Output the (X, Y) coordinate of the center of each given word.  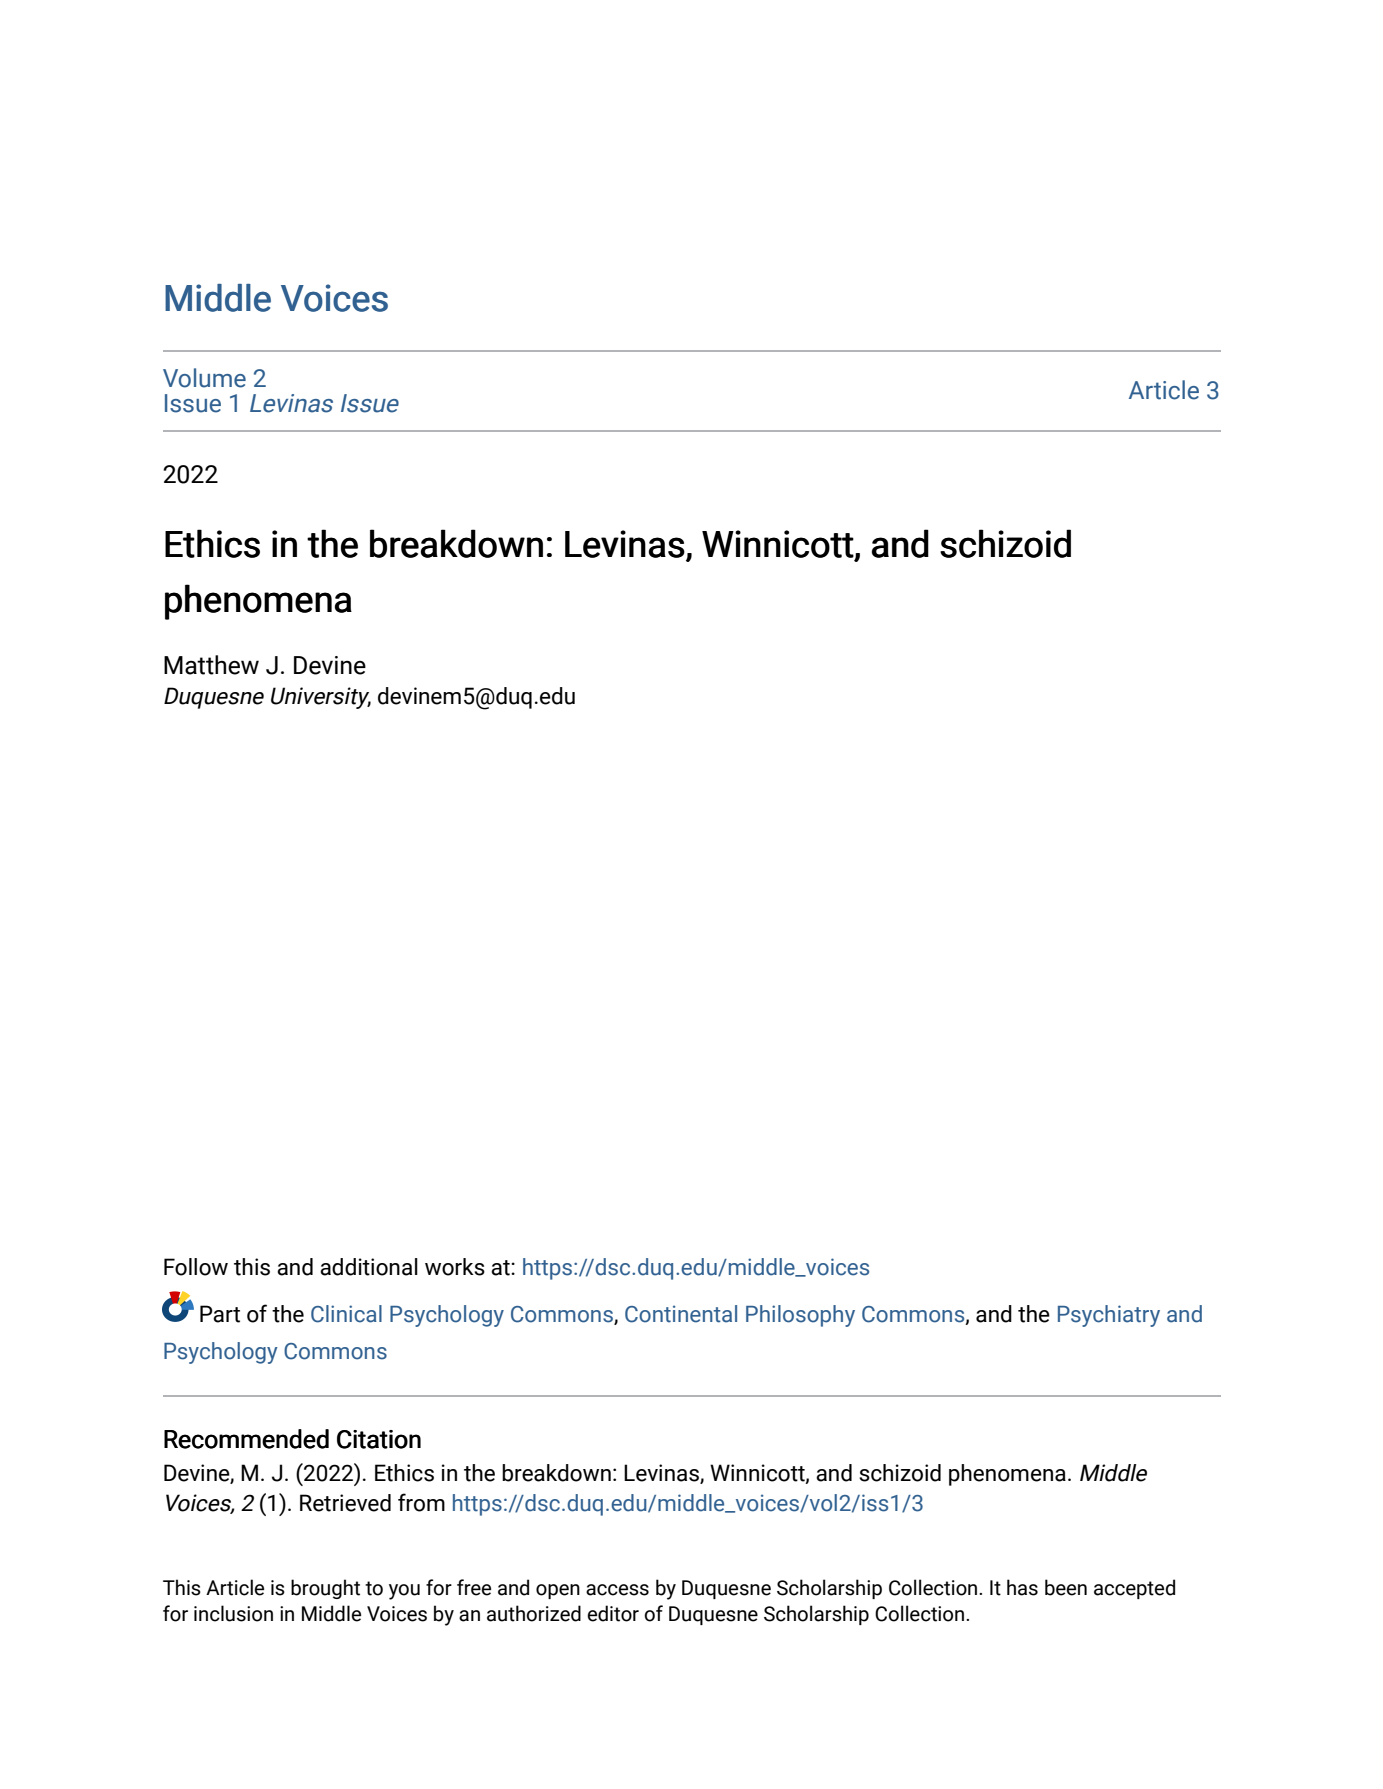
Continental (681, 1314)
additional (369, 1267)
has (1022, 1587)
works (455, 1267)
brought (325, 1589)
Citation (379, 1439)
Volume (204, 378)
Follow (196, 1267)
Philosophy (800, 1316)
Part (220, 1314)
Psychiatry (1109, 1316)
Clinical (346, 1314)
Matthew (211, 665)
